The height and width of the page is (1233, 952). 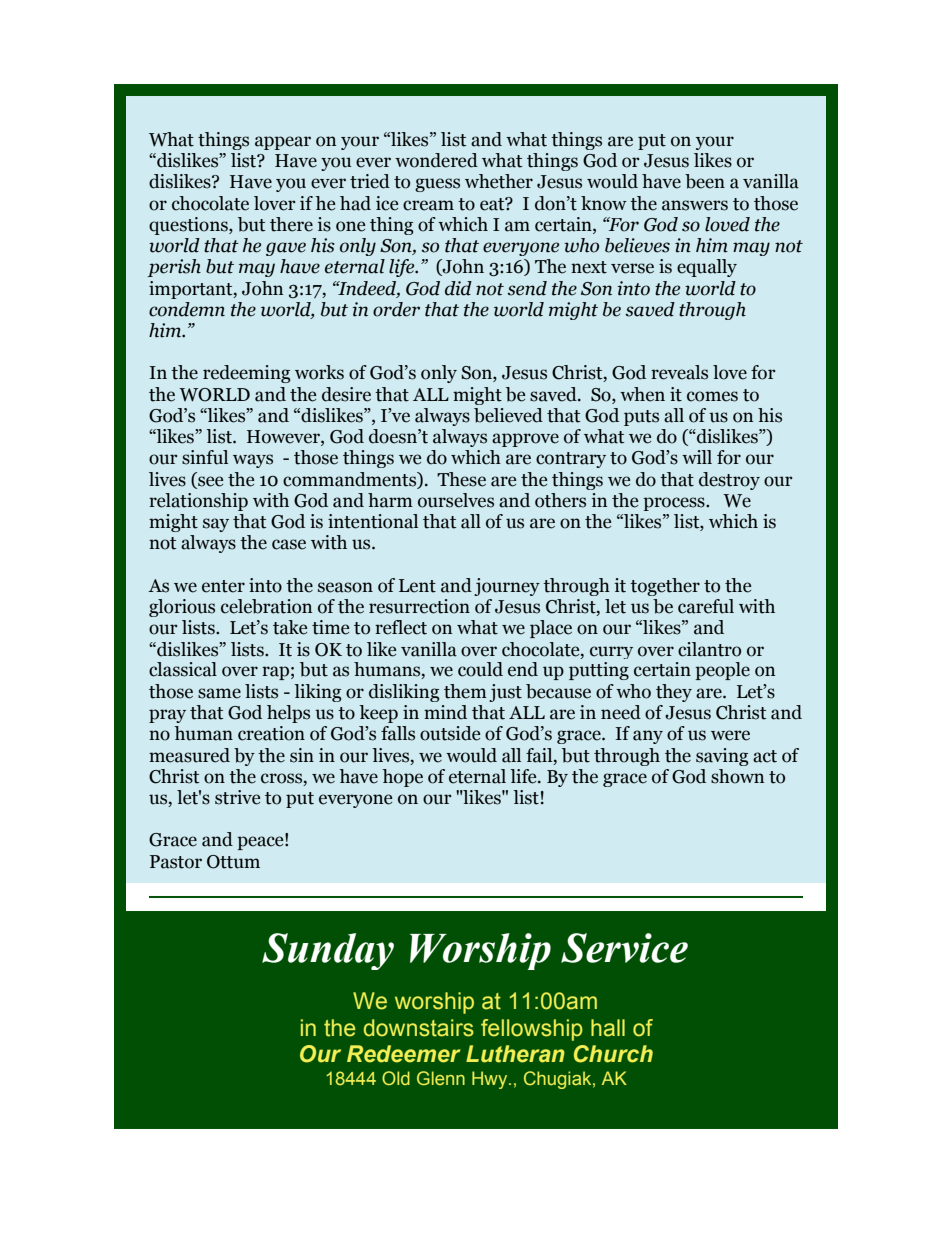 What do you see at coordinates (283, 143) in the page?
I see `appear` at bounding box center [283, 143].
